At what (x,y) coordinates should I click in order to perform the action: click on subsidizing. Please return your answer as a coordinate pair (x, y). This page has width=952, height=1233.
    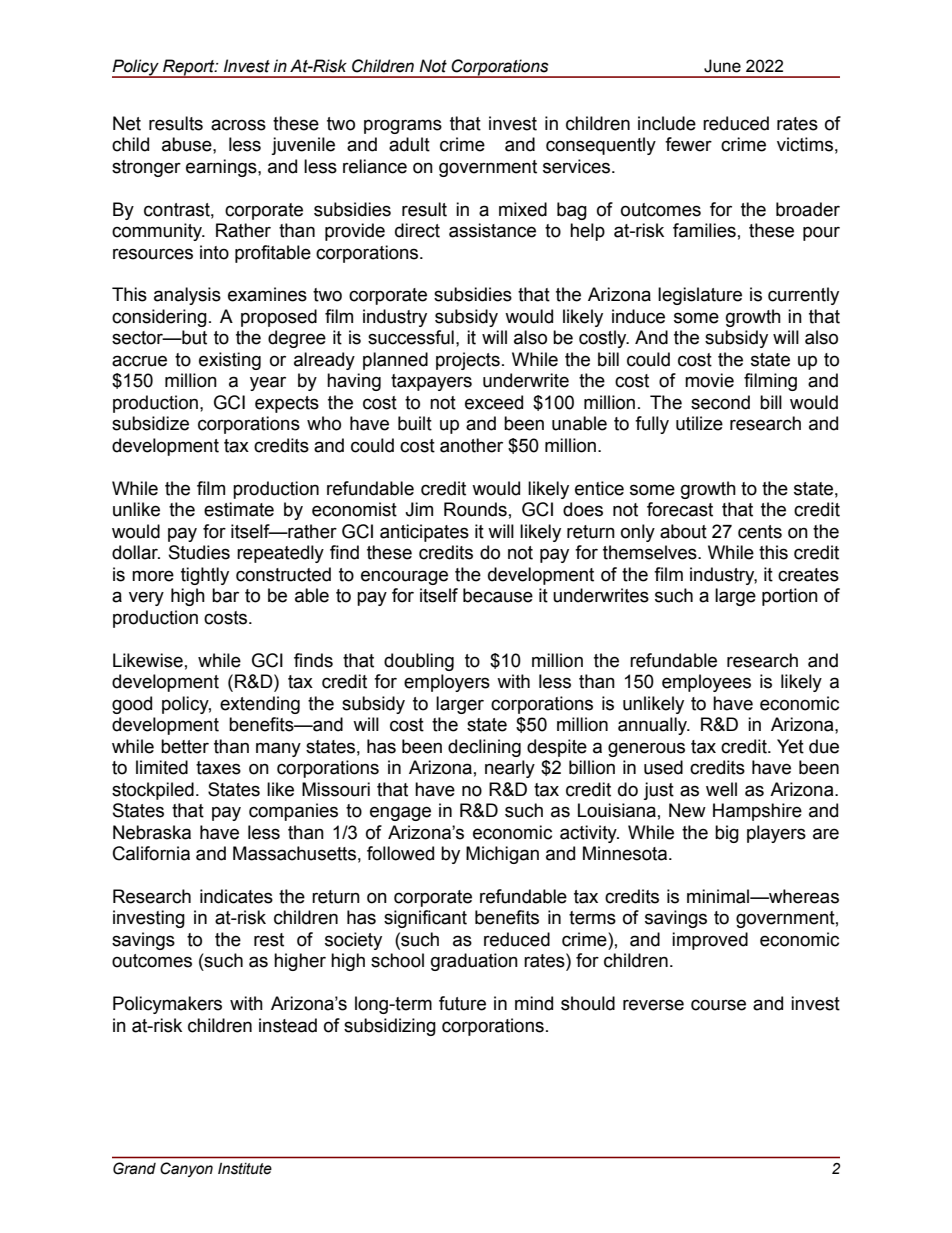
    Looking at the image, I should click on (390, 1027).
